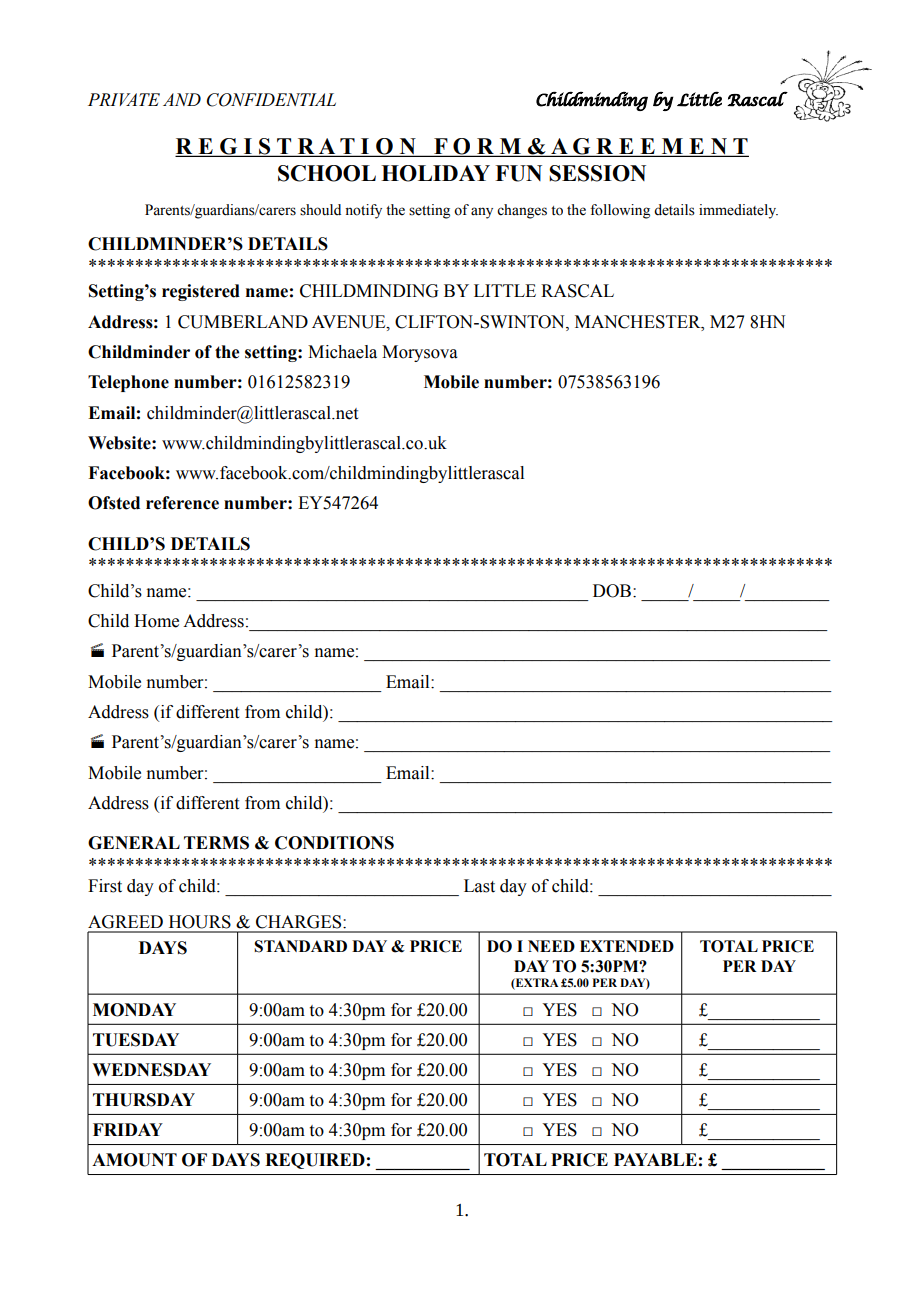 The image size is (924, 1308). What do you see at coordinates (612, 591) in the screenshot?
I see `DOB` at bounding box center [612, 591].
